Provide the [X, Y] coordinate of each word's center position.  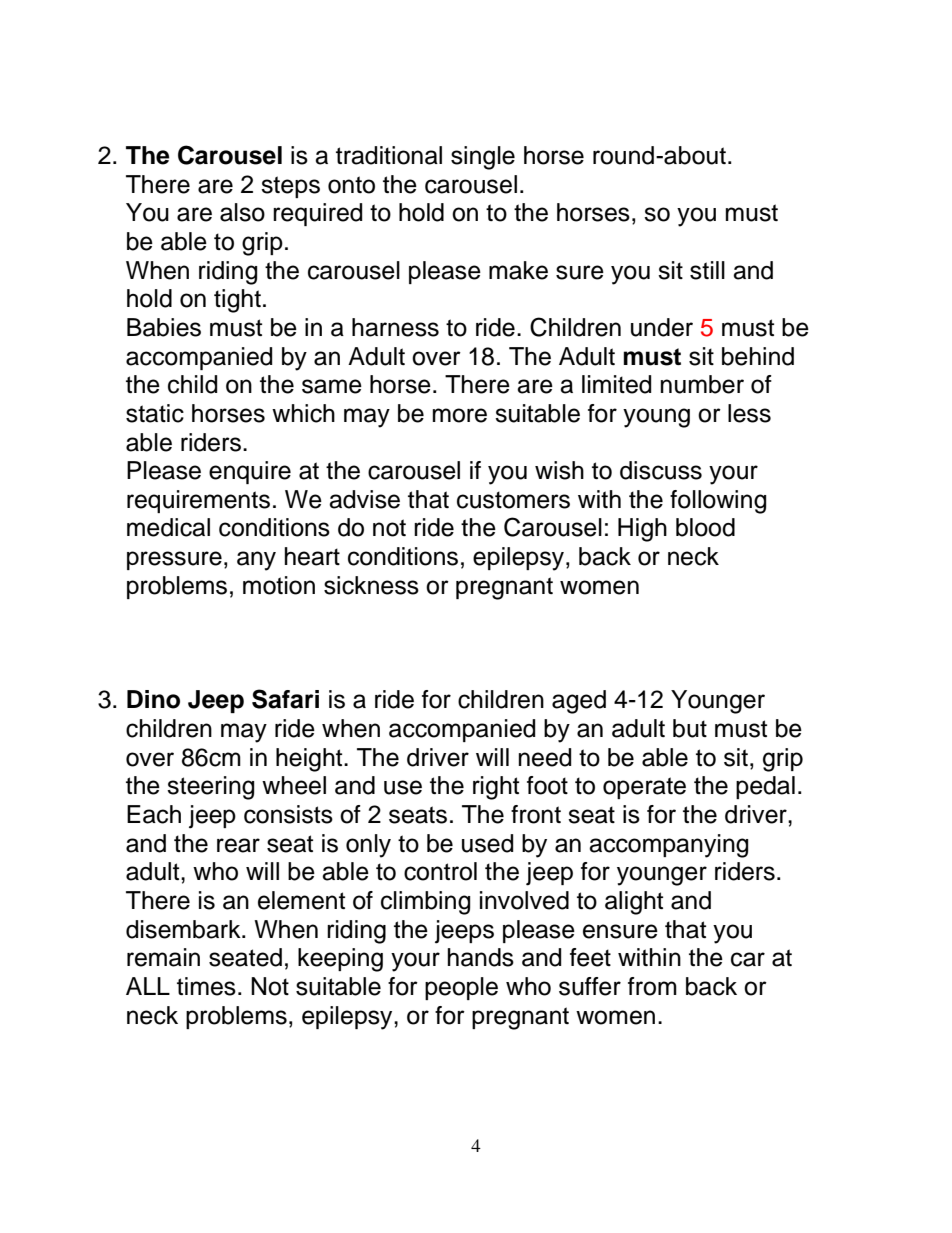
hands [481, 957]
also [242, 212]
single [483, 158]
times [206, 986]
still [707, 270]
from [652, 986]
